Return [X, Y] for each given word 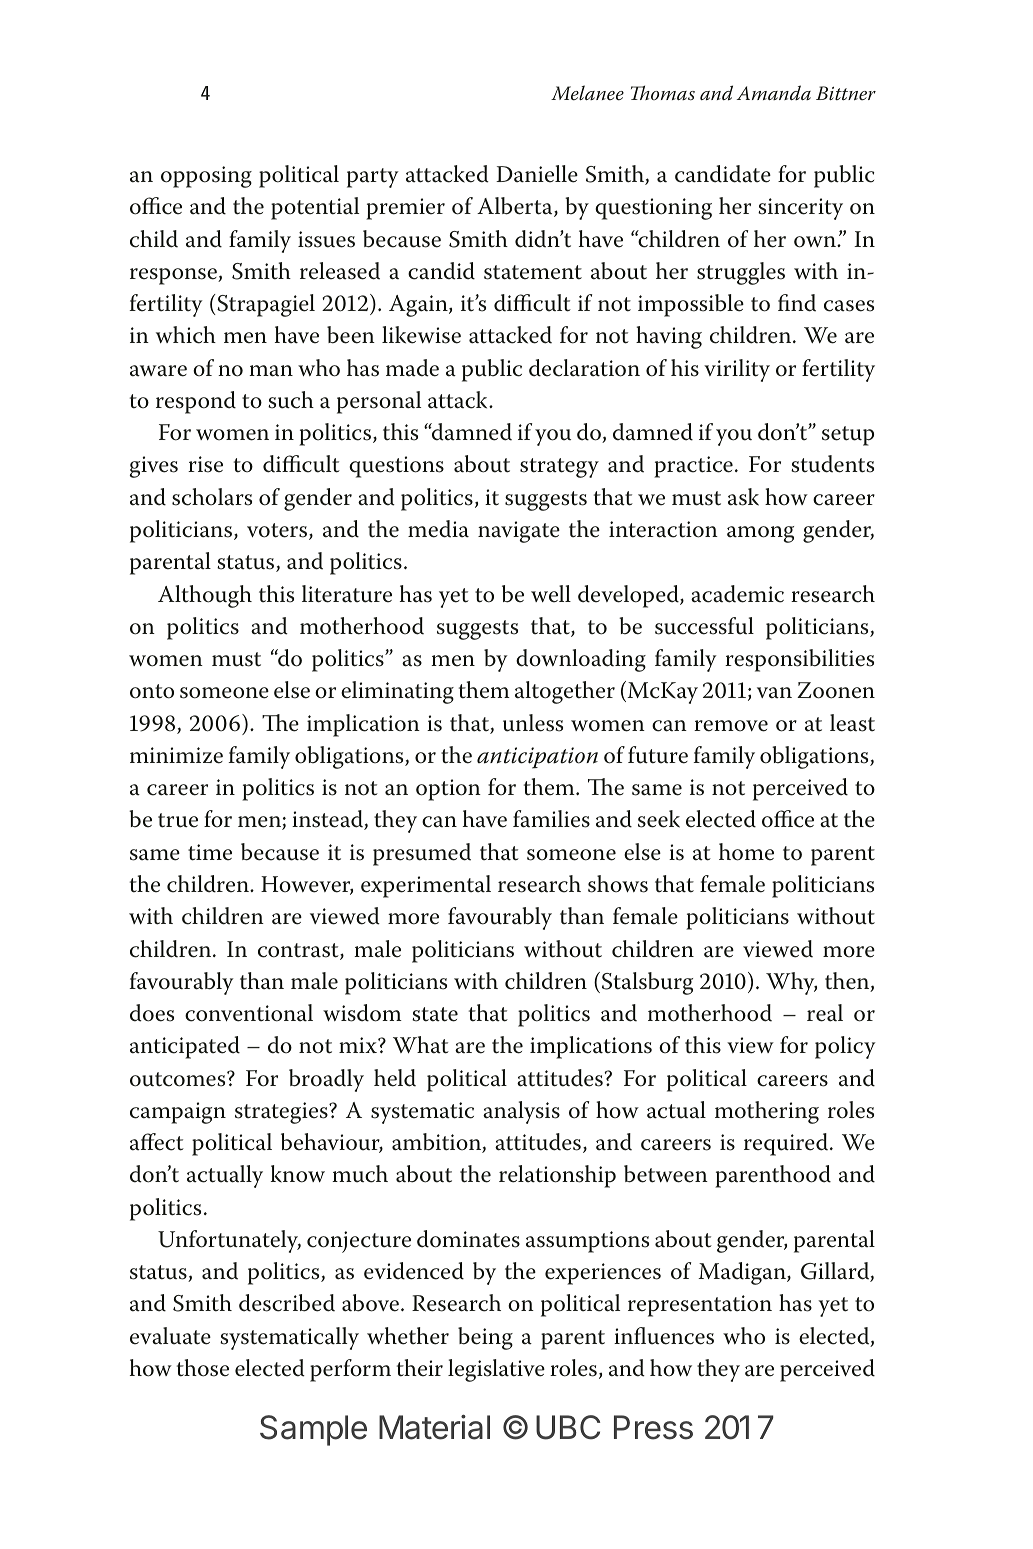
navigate [519, 532]
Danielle [537, 174]
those [203, 1368]
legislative [496, 1370]
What [421, 1045]
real [825, 1013]
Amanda [773, 92]
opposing [206, 177]
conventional [249, 1013]
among [760, 534]
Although [205, 596]
